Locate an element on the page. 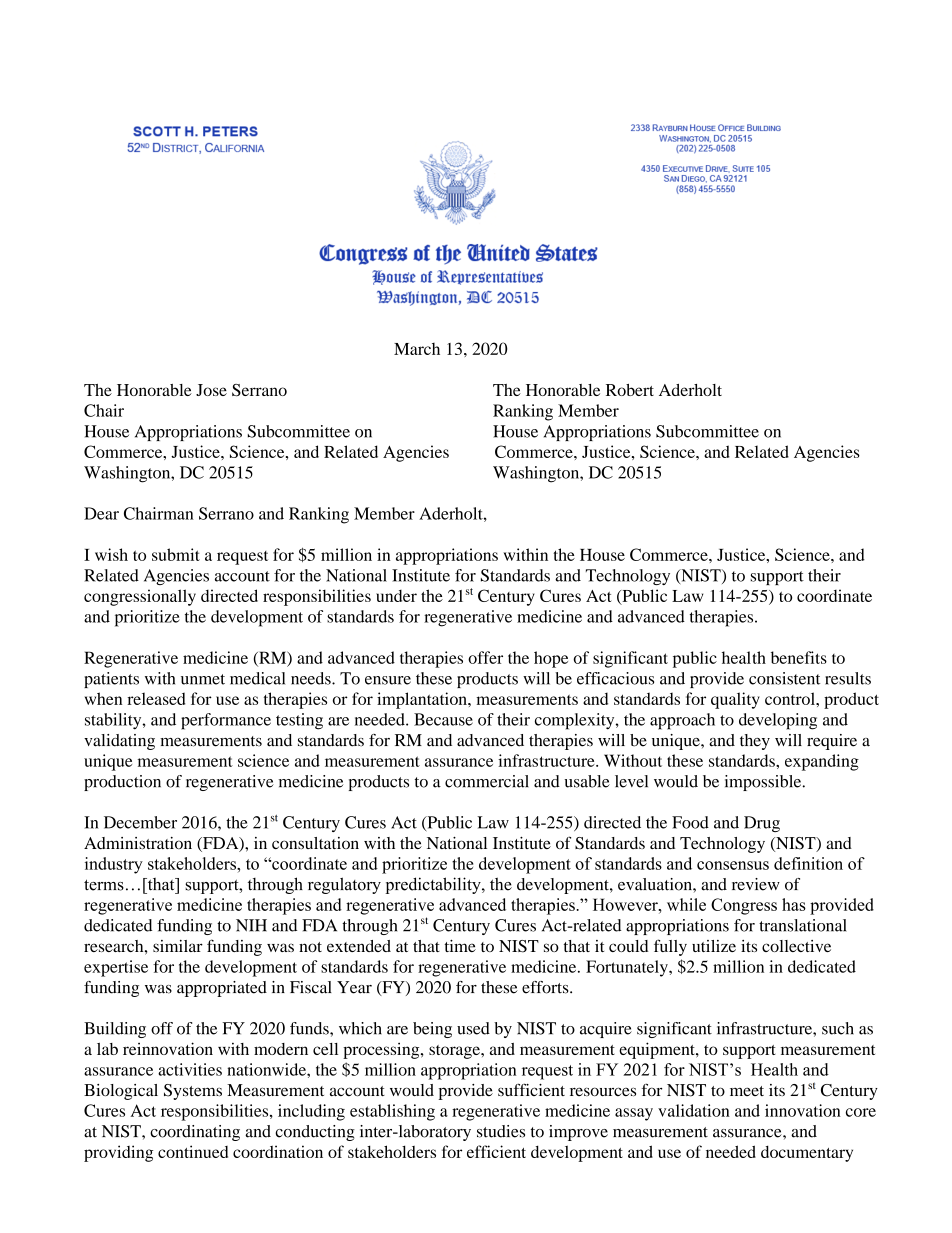  Jose is located at coordinates (211, 390).
